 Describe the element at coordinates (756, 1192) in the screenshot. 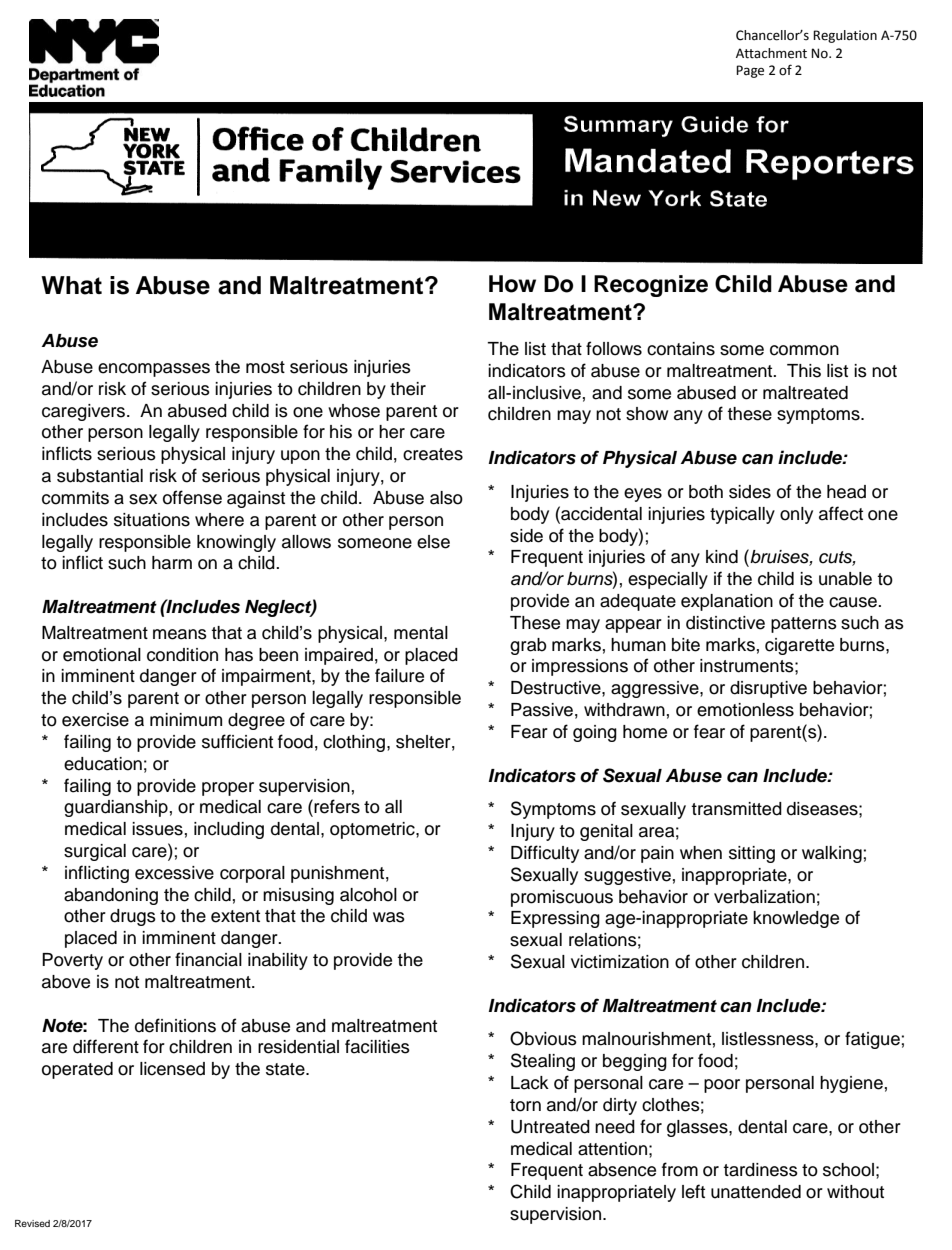

I see `unattended` at that location.
